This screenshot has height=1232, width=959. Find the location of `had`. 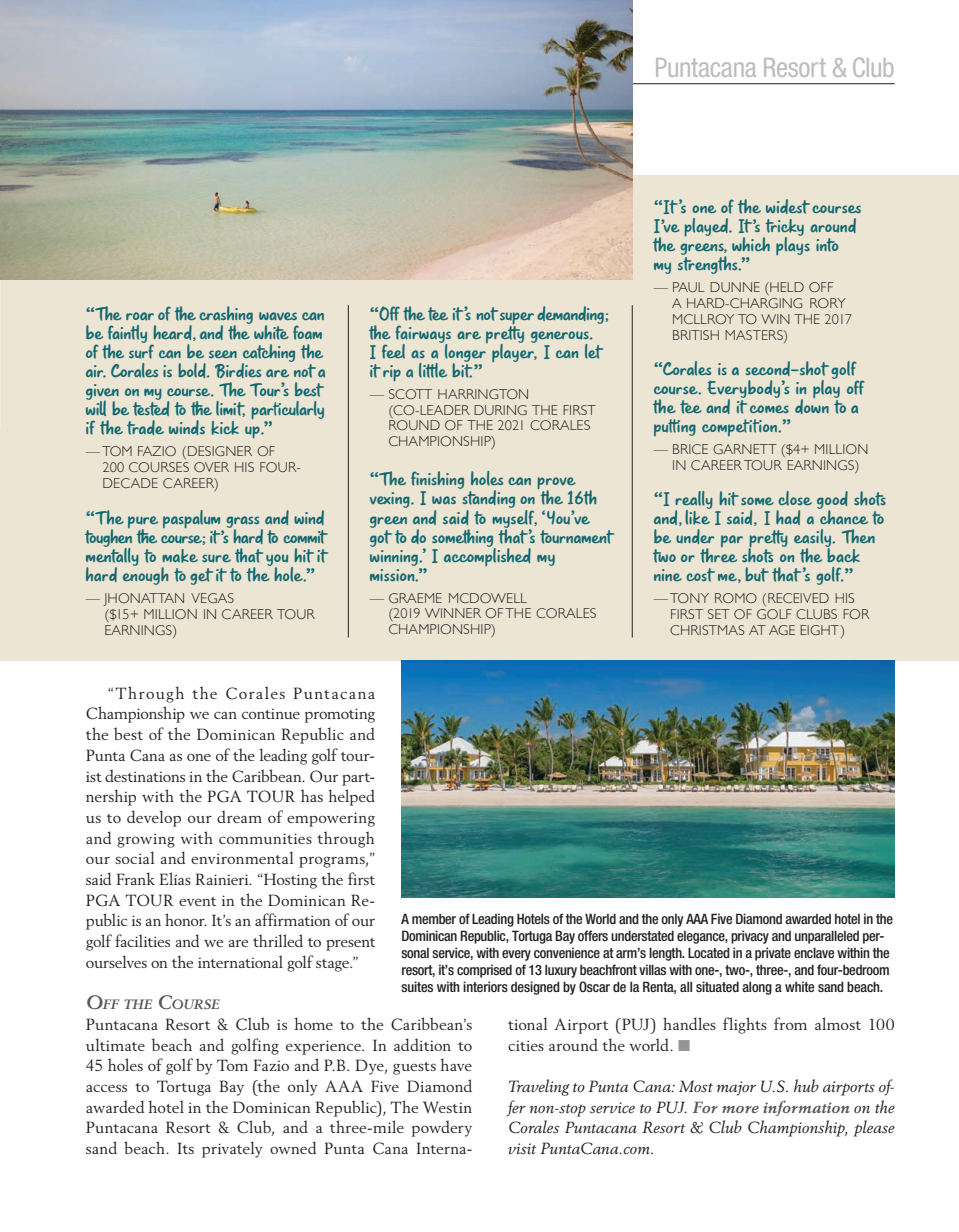

had is located at coordinates (788, 517).
